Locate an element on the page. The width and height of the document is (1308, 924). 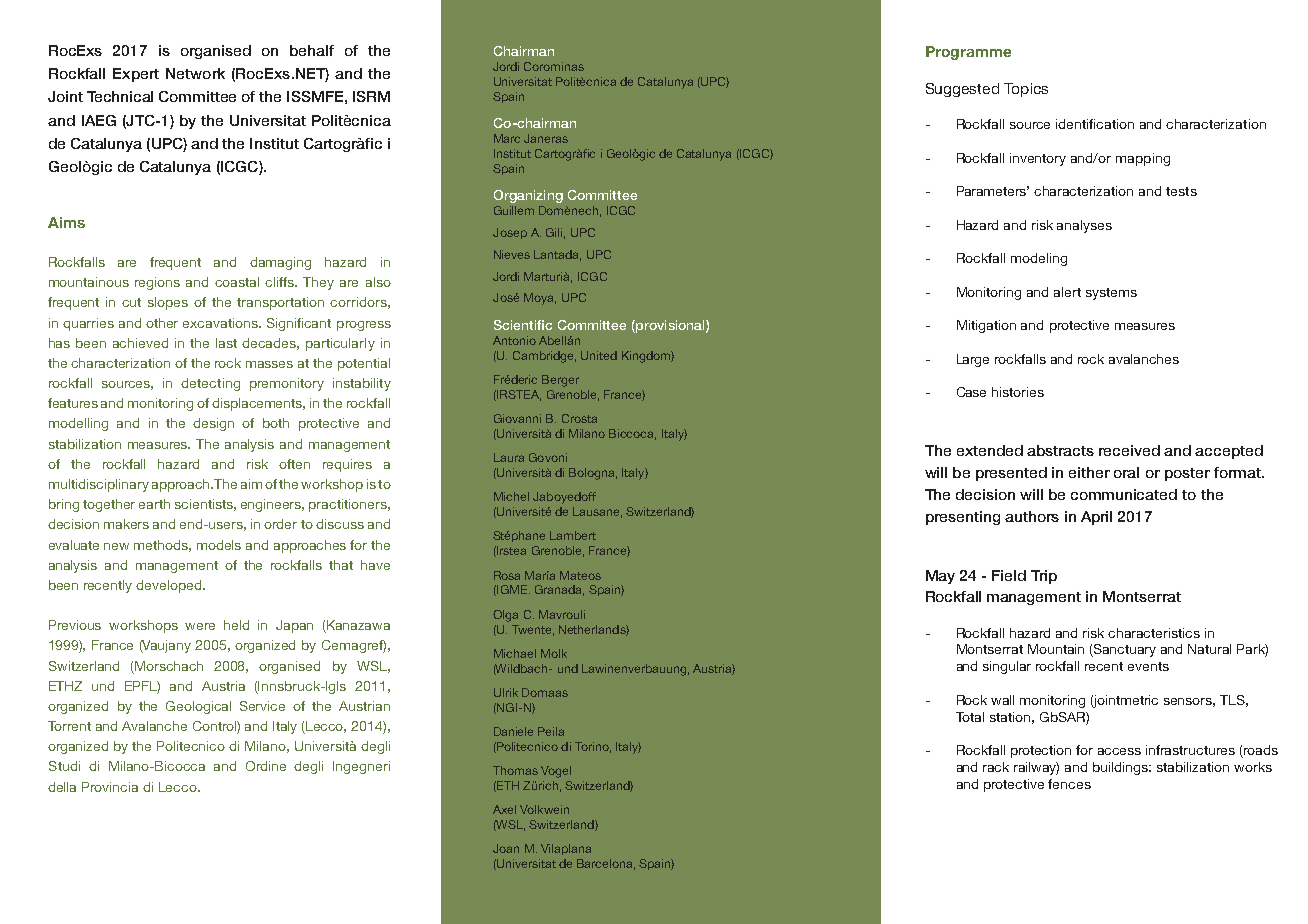
Provincia is located at coordinates (110, 787).
